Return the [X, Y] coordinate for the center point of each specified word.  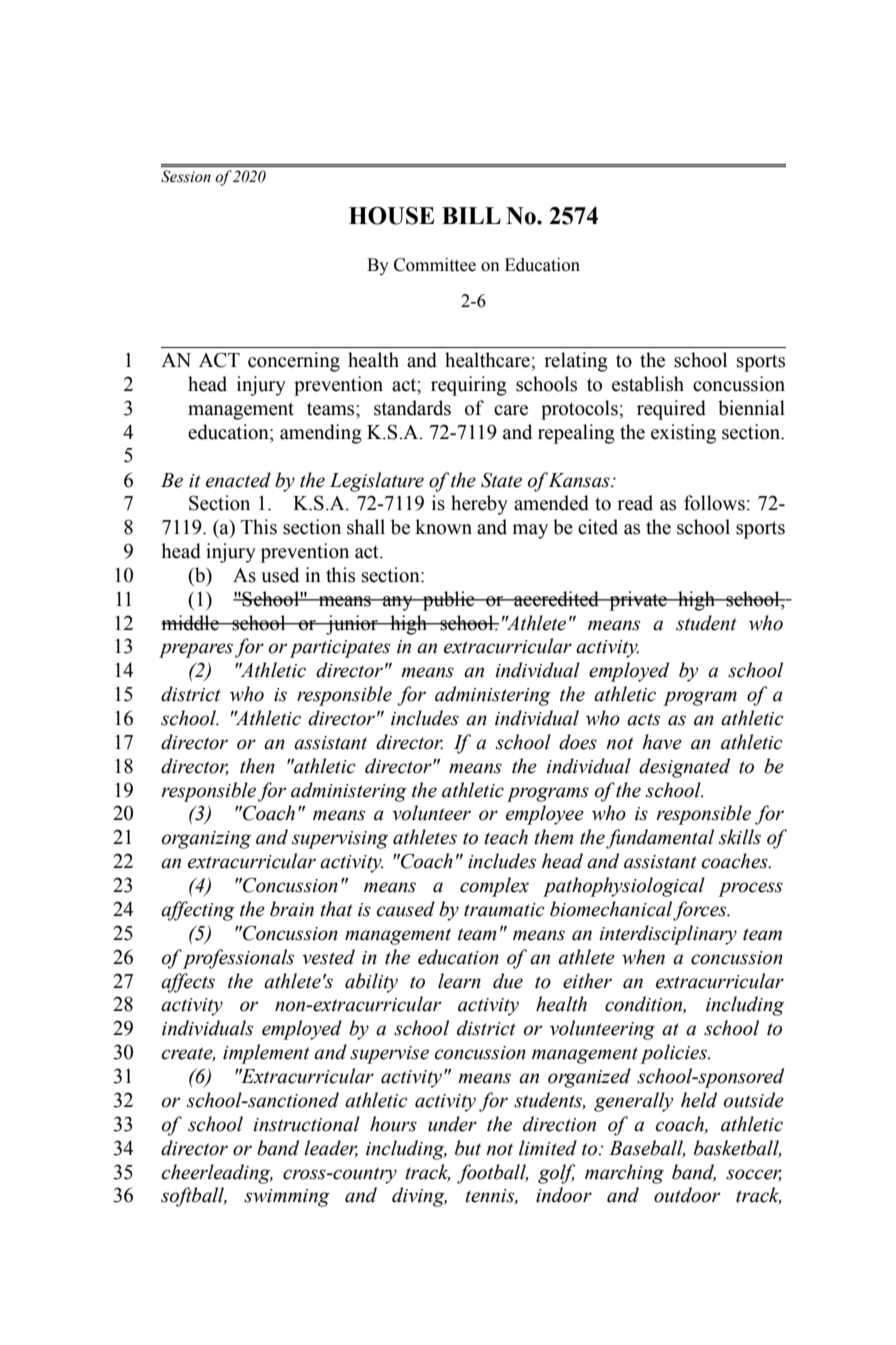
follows [714, 503]
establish [648, 384]
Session [186, 176]
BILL [471, 215]
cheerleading [217, 1174]
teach [506, 837]
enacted [238, 480]
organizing [206, 840]
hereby [479, 505]
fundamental [660, 839]
